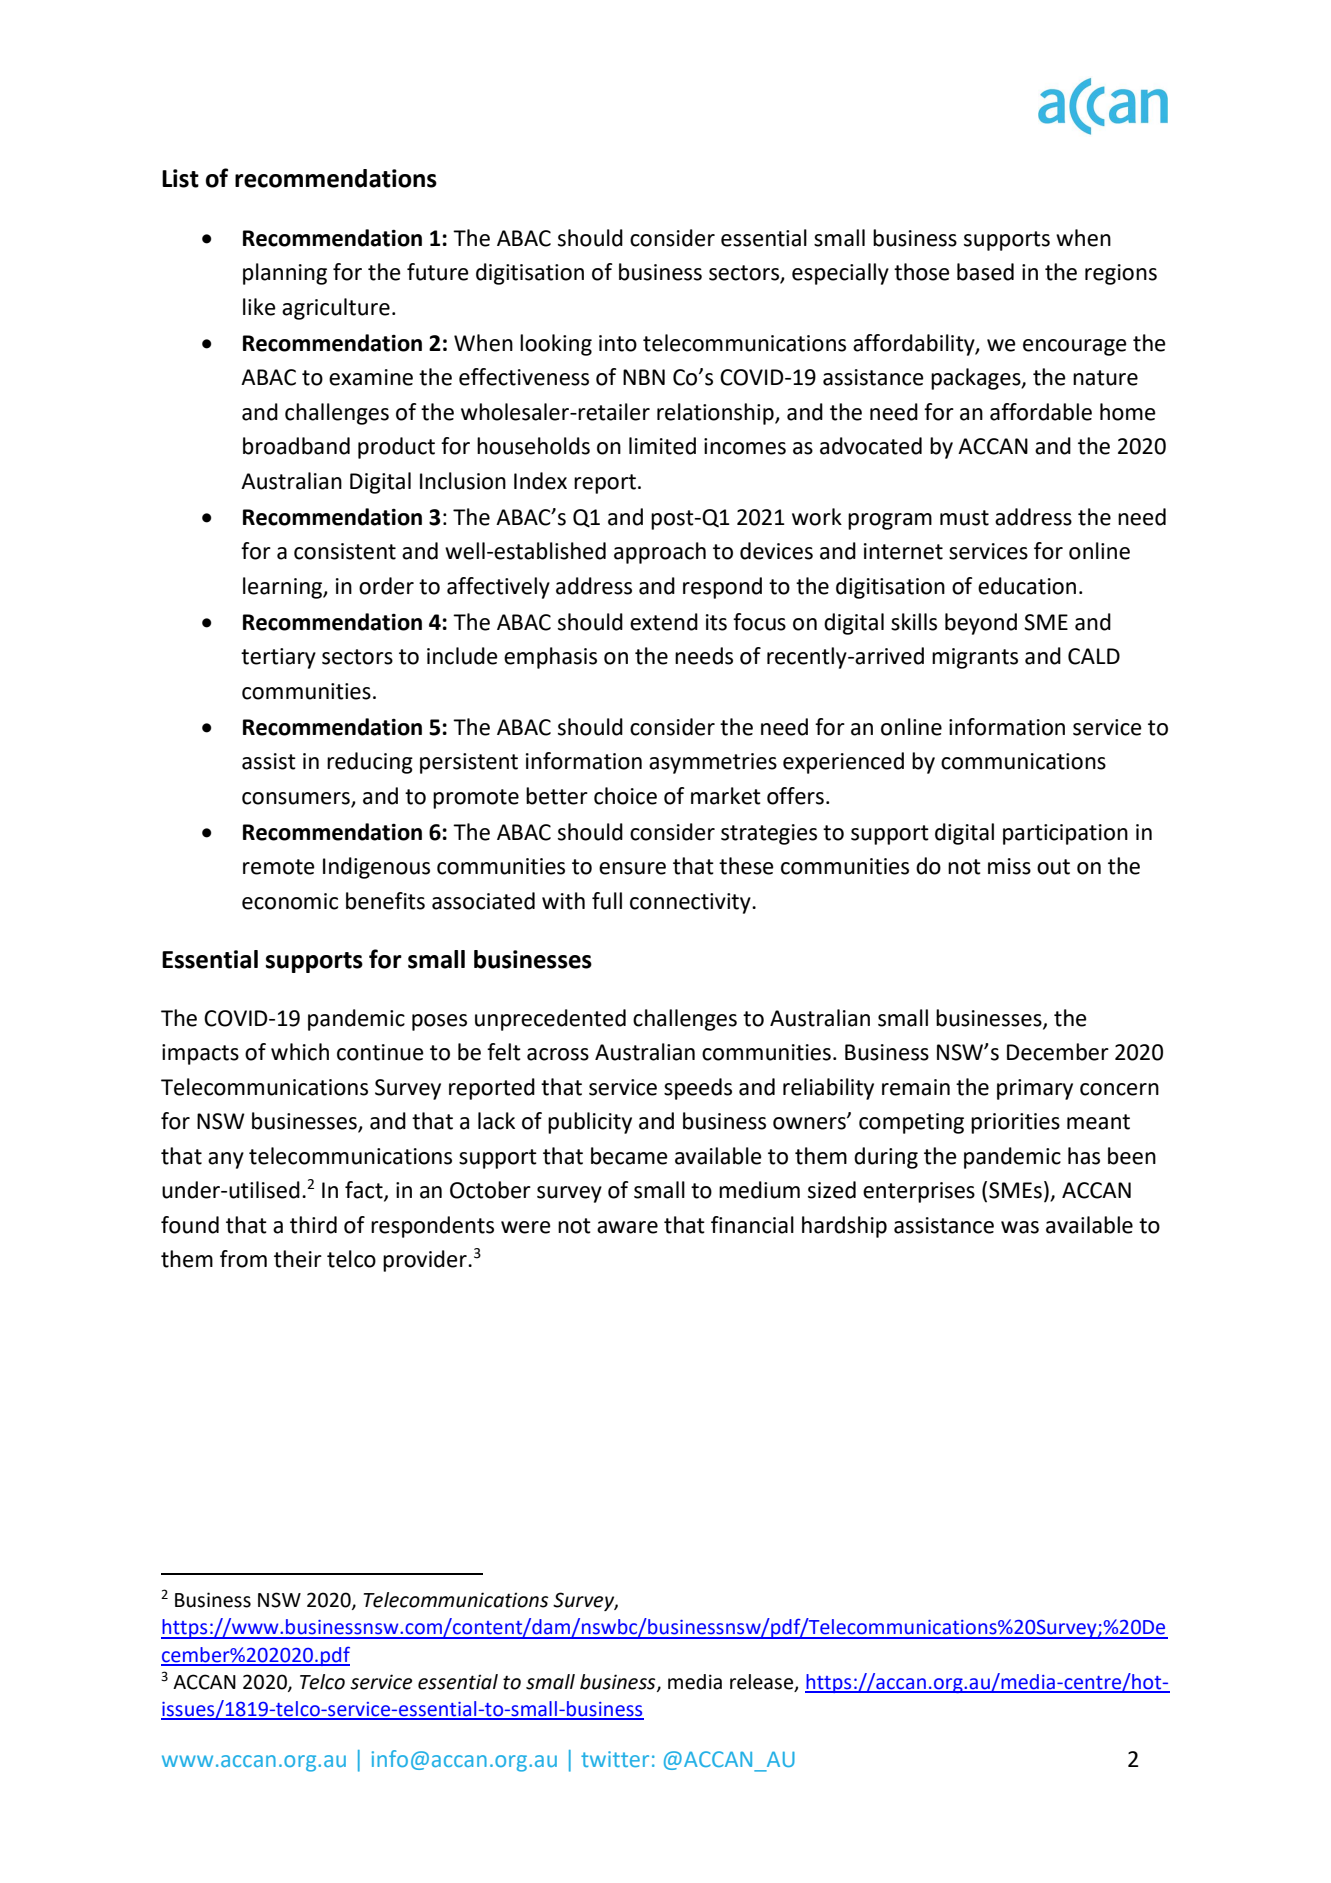 This image has width=1331, height=1883. I want to click on based, so click(985, 272).
